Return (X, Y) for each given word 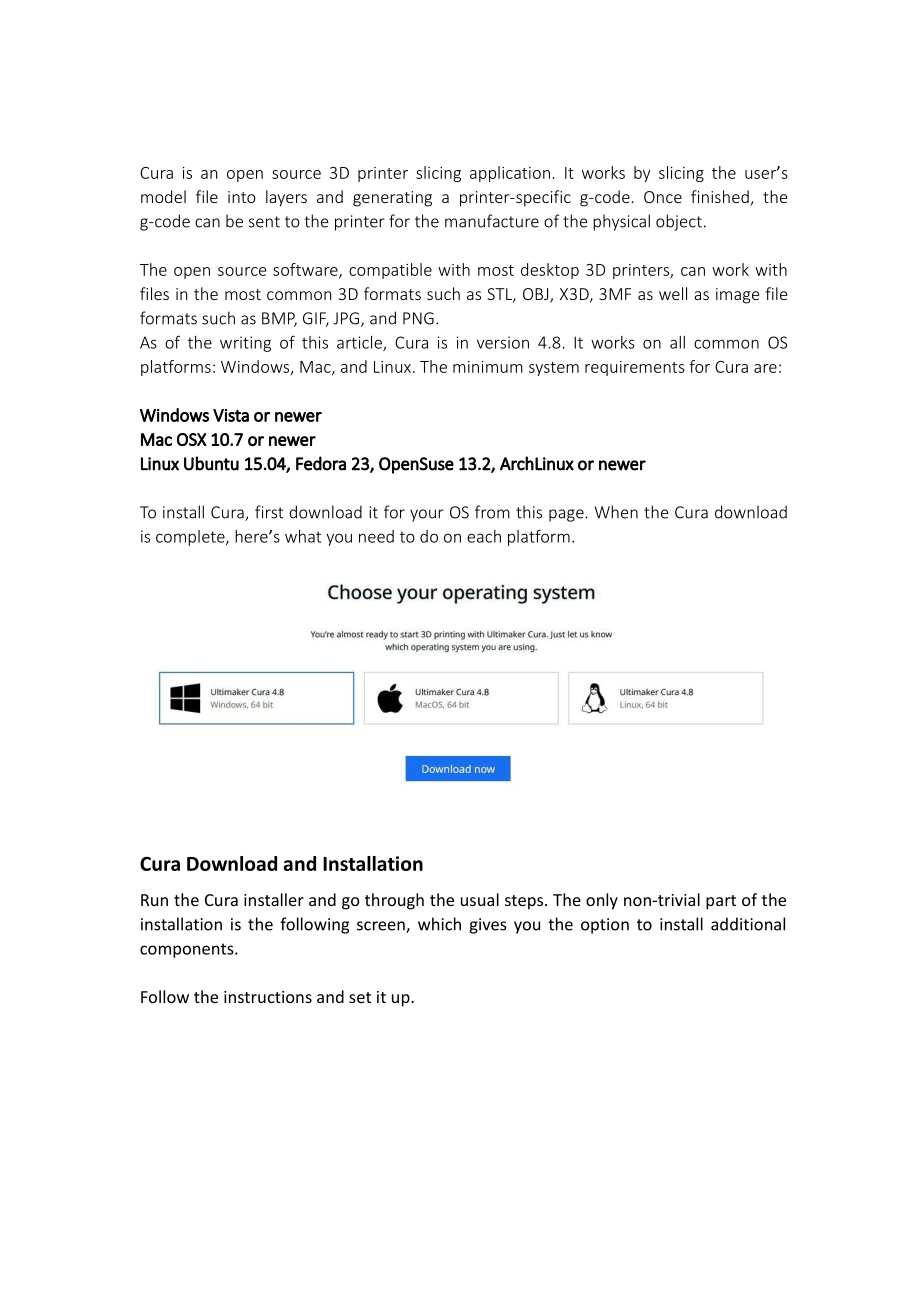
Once (663, 197)
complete (191, 538)
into (242, 197)
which (439, 924)
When (616, 512)
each (484, 536)
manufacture (492, 221)
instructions (268, 997)
